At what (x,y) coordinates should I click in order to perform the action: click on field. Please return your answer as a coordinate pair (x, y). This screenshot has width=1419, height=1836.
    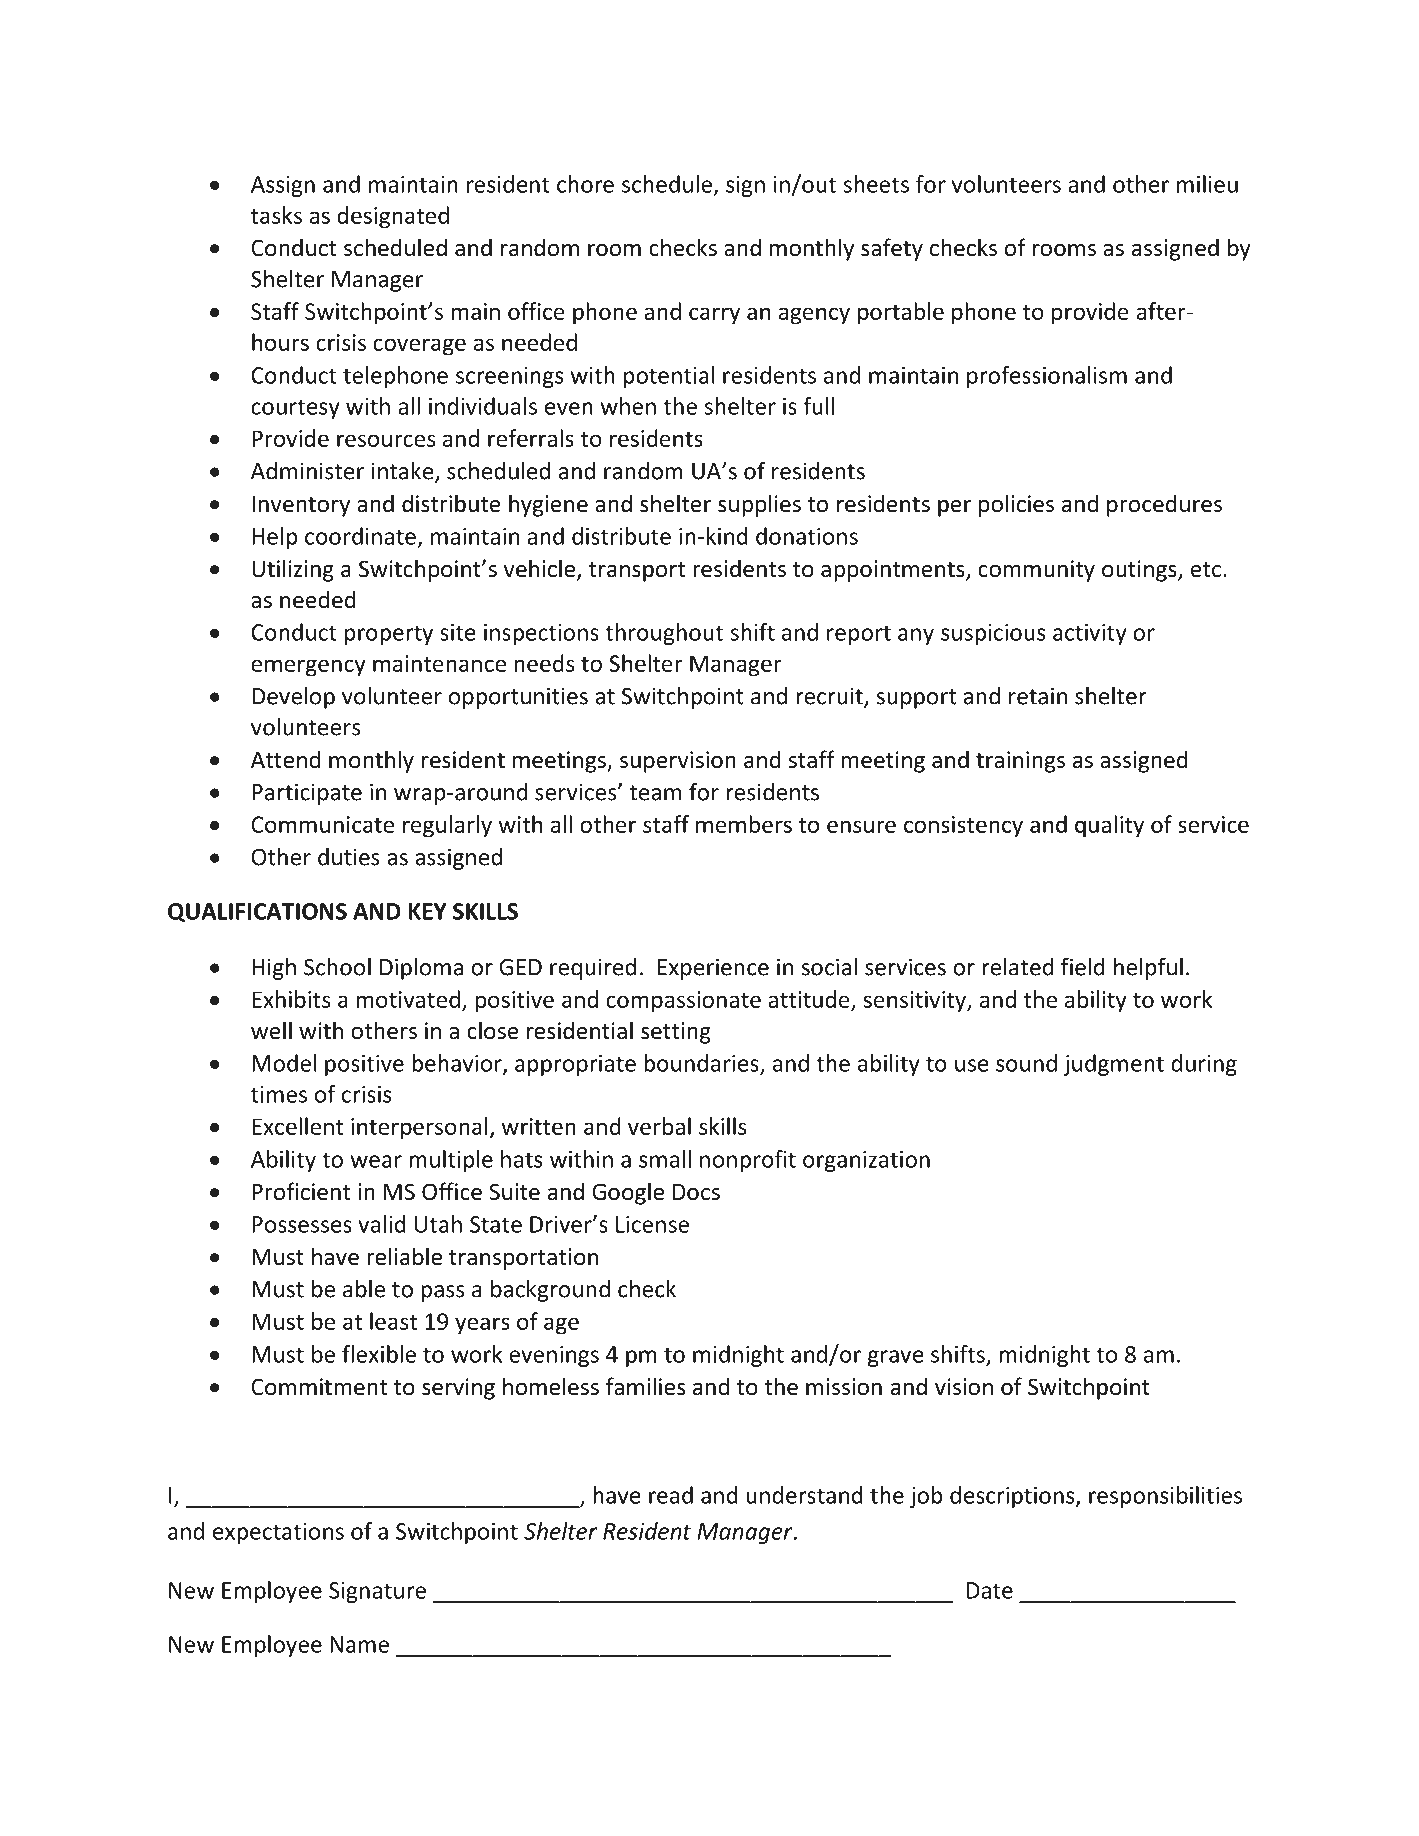
    Looking at the image, I should click on (1083, 966).
